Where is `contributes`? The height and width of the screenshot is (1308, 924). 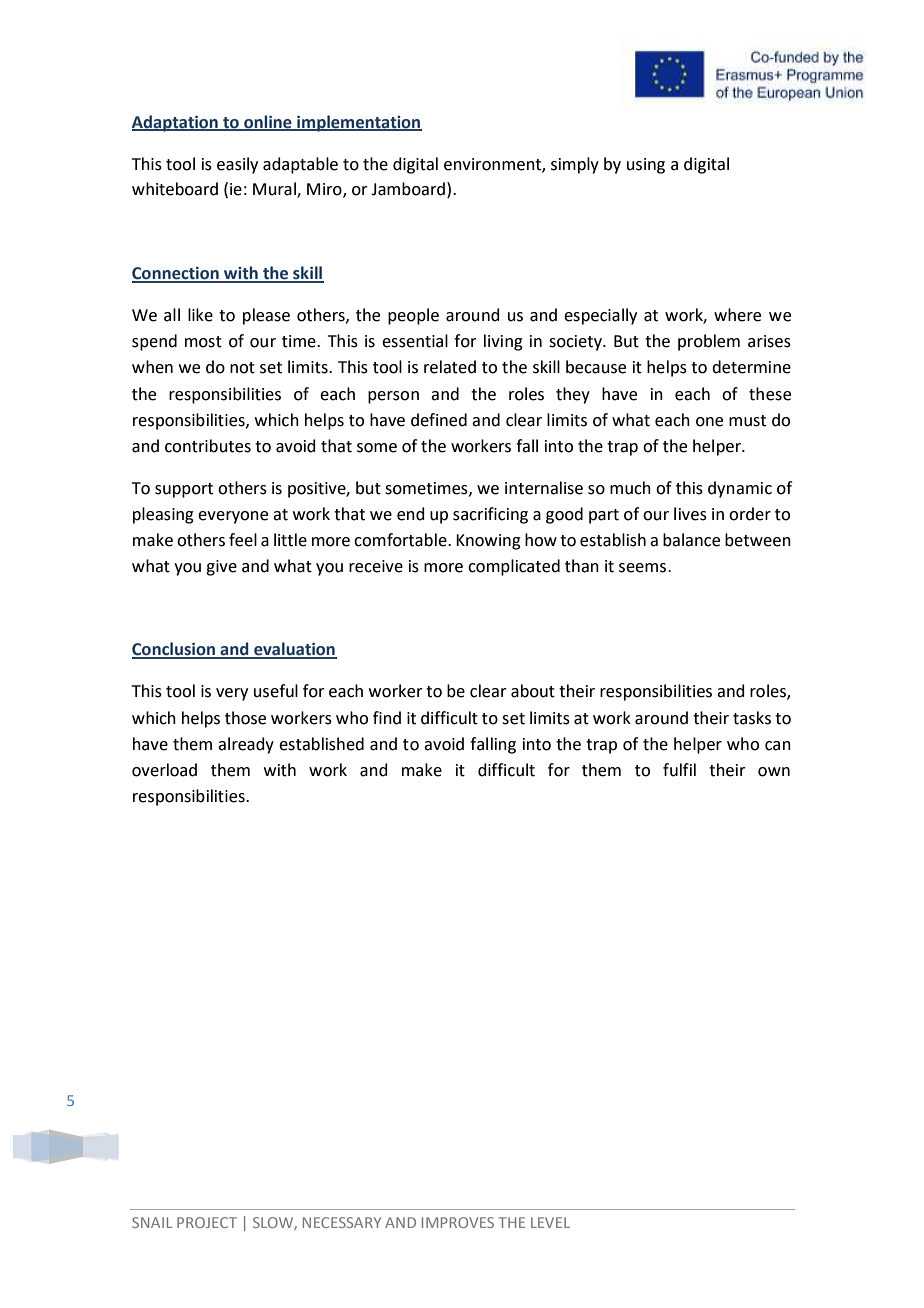
contributes is located at coordinates (208, 446).
